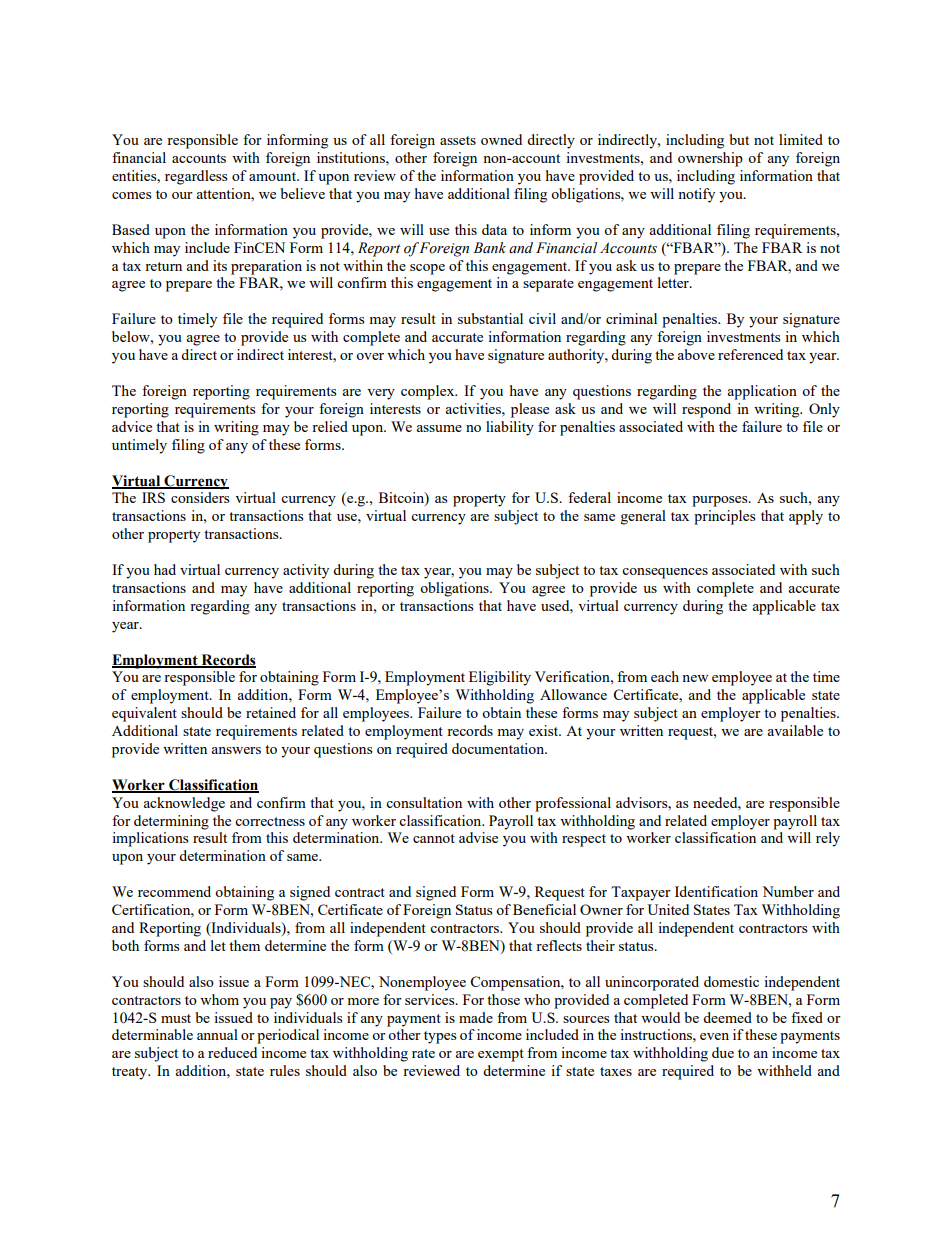  I want to click on regardless, so click(196, 177).
